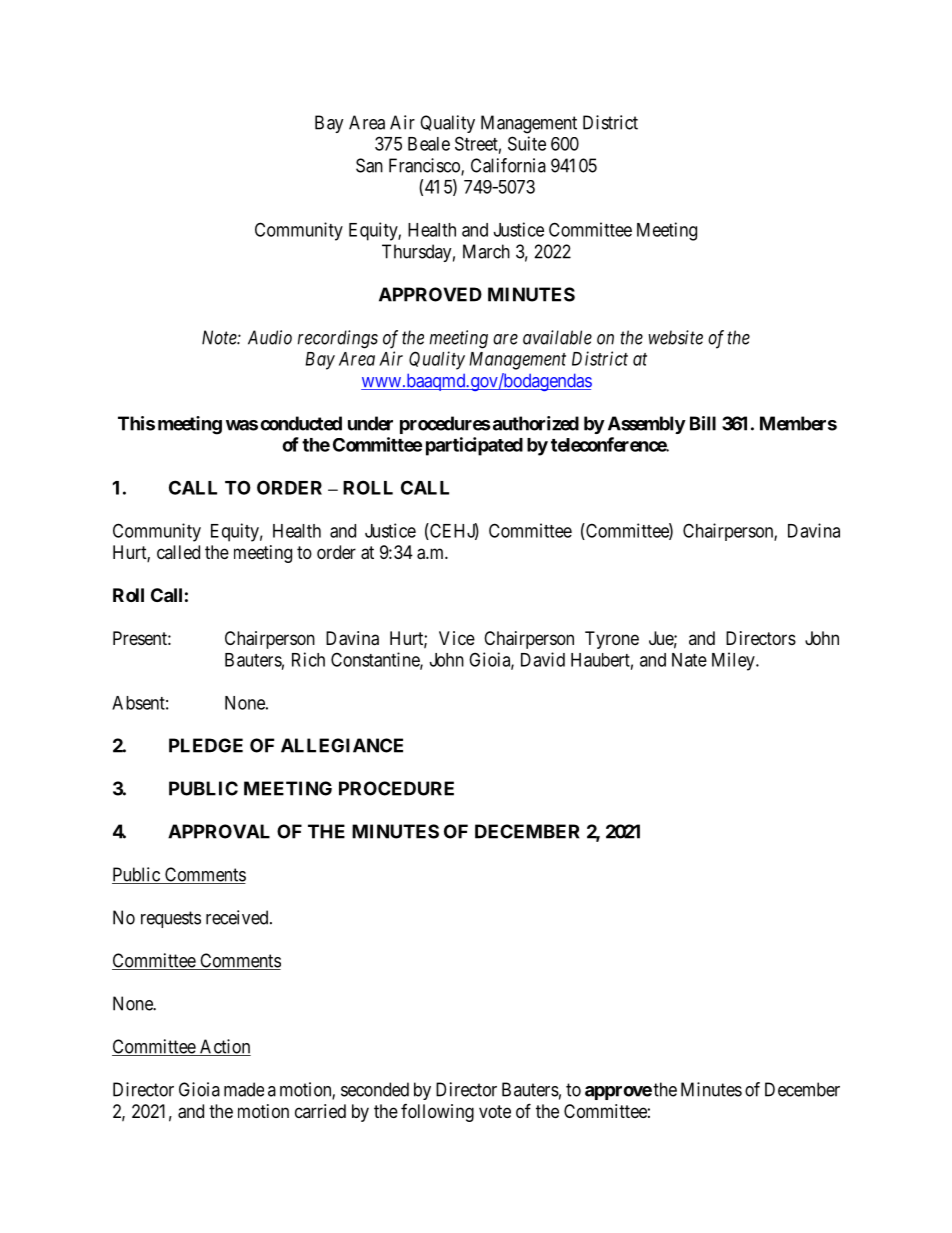 The image size is (952, 1233). I want to click on Francisco, so click(425, 166).
